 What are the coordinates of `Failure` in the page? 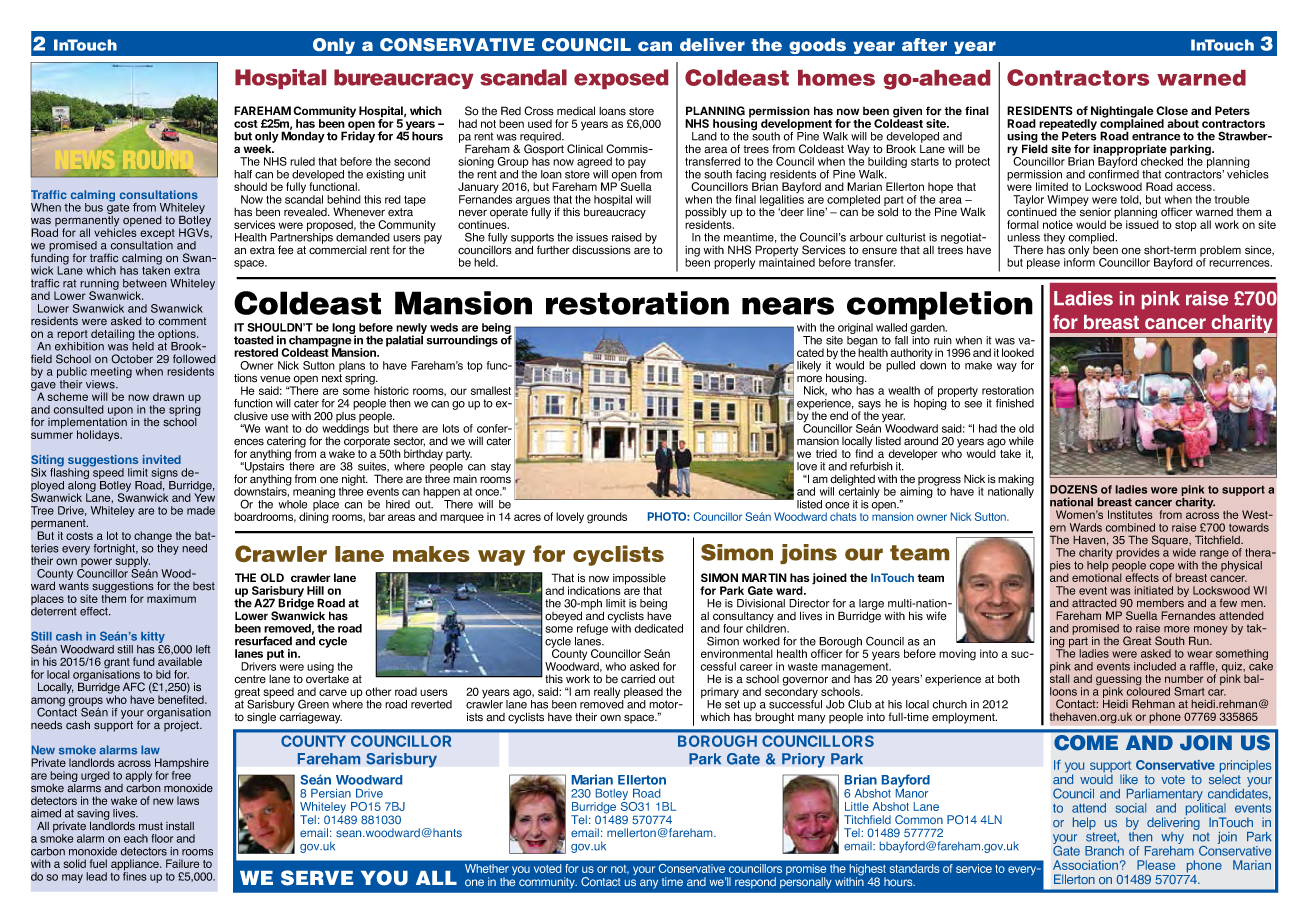 It's located at (183, 863).
